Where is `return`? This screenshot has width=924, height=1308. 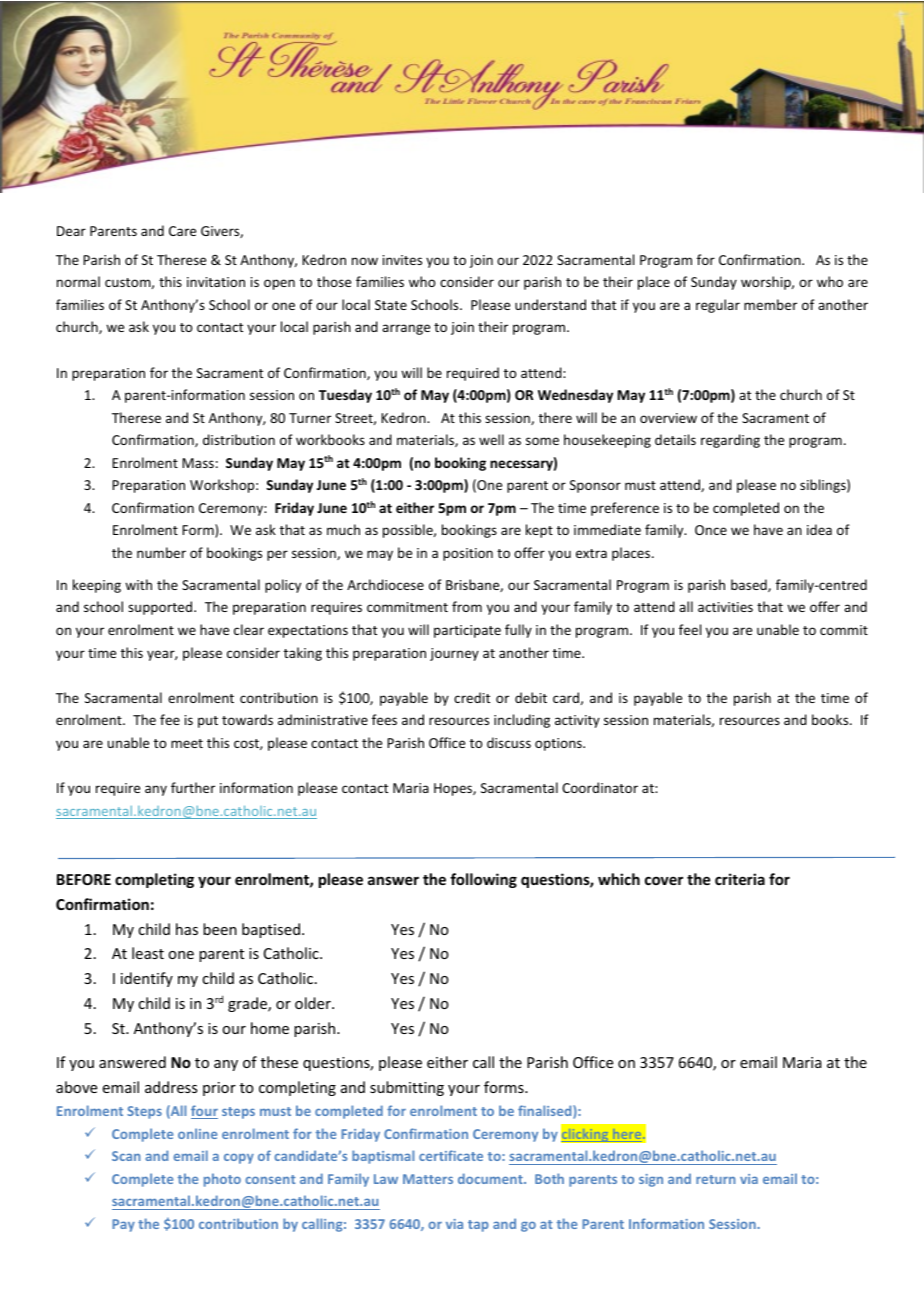
return is located at coordinates (715, 1179).
